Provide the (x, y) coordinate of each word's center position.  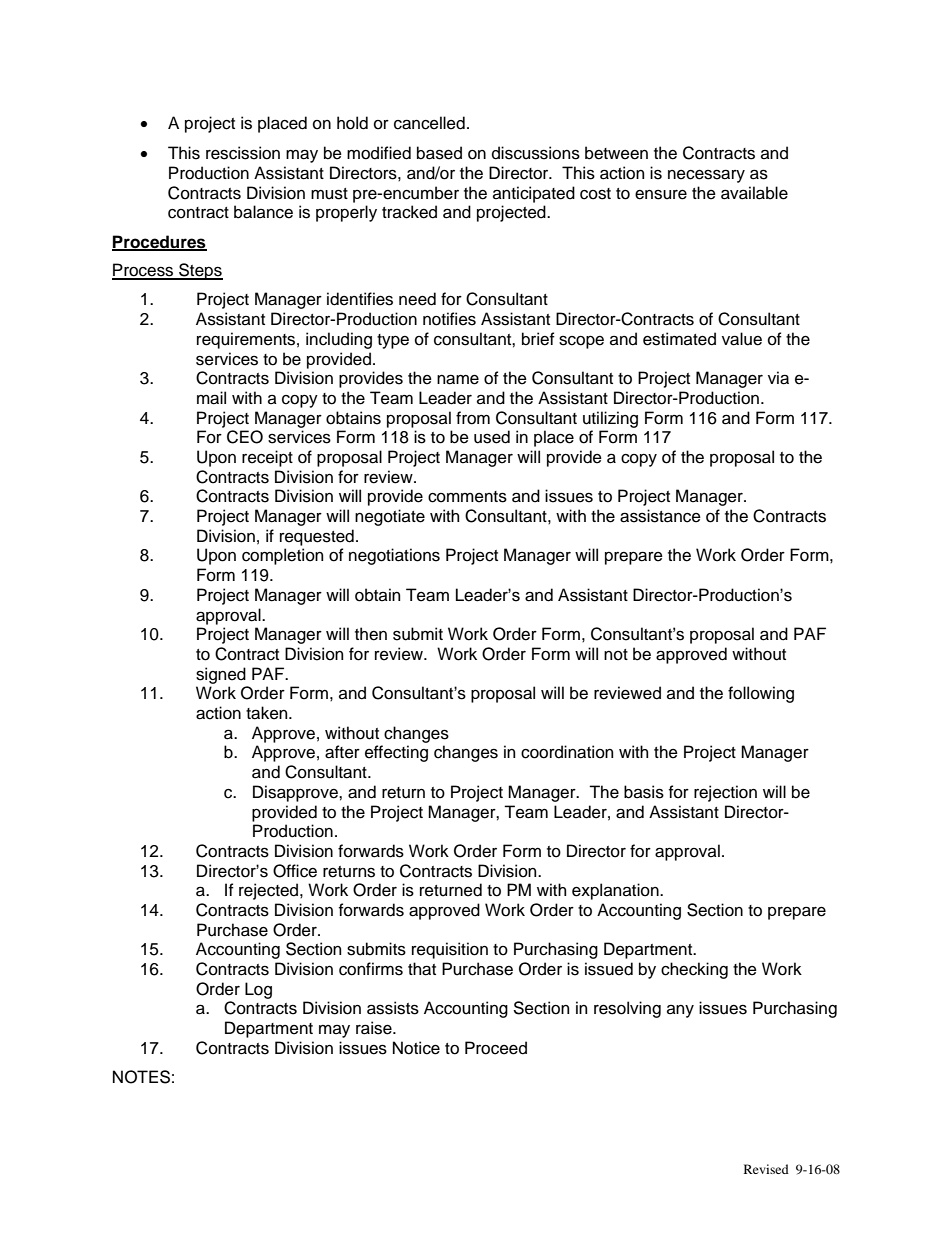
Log (258, 990)
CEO (245, 437)
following (761, 694)
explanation (616, 891)
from (473, 418)
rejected (270, 891)
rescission (243, 153)
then (371, 634)
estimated (679, 339)
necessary (706, 176)
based (439, 153)
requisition (450, 950)
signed (221, 675)
